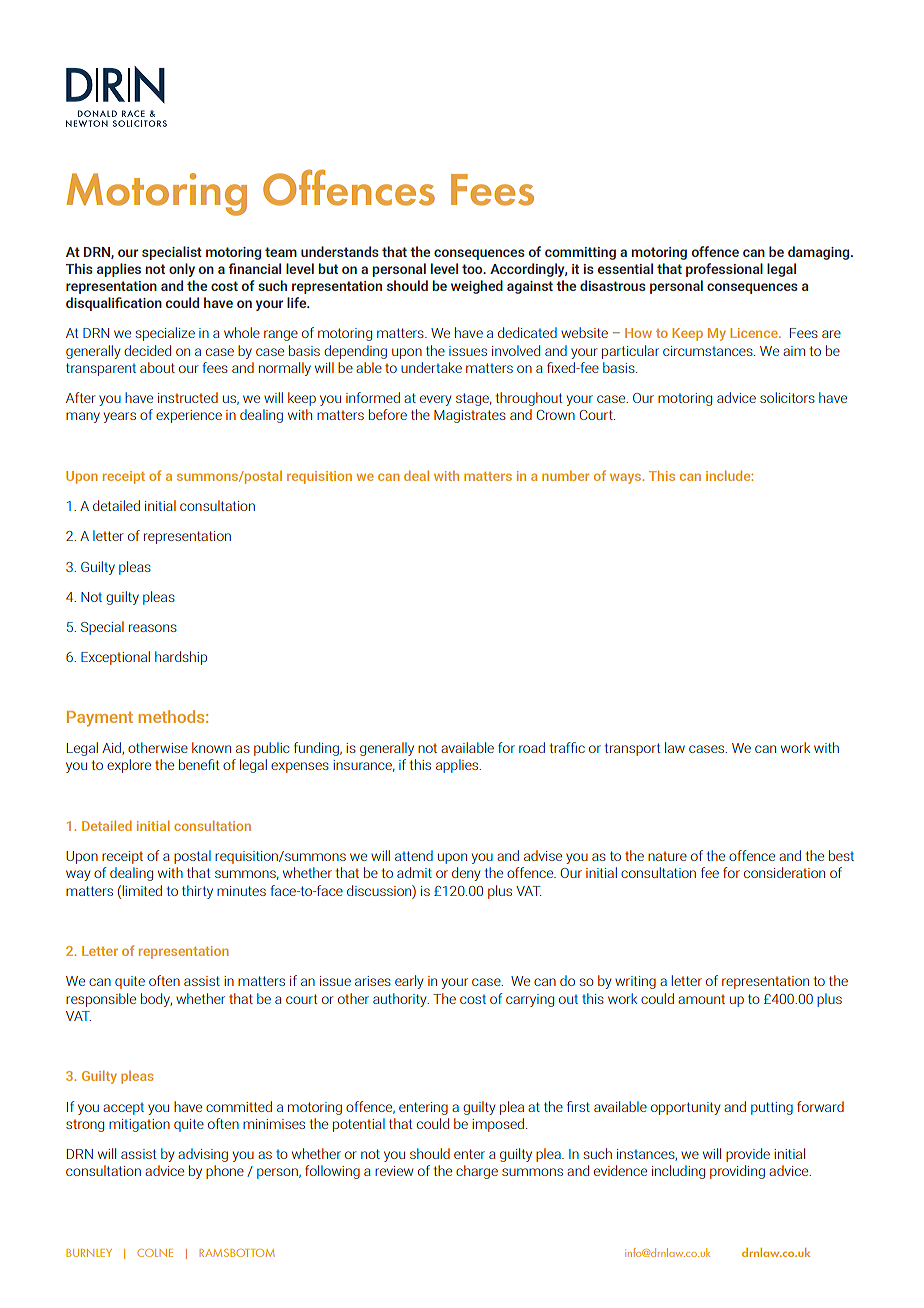  What do you see at coordinates (225, 1172) in the image?
I see `phone` at bounding box center [225, 1172].
